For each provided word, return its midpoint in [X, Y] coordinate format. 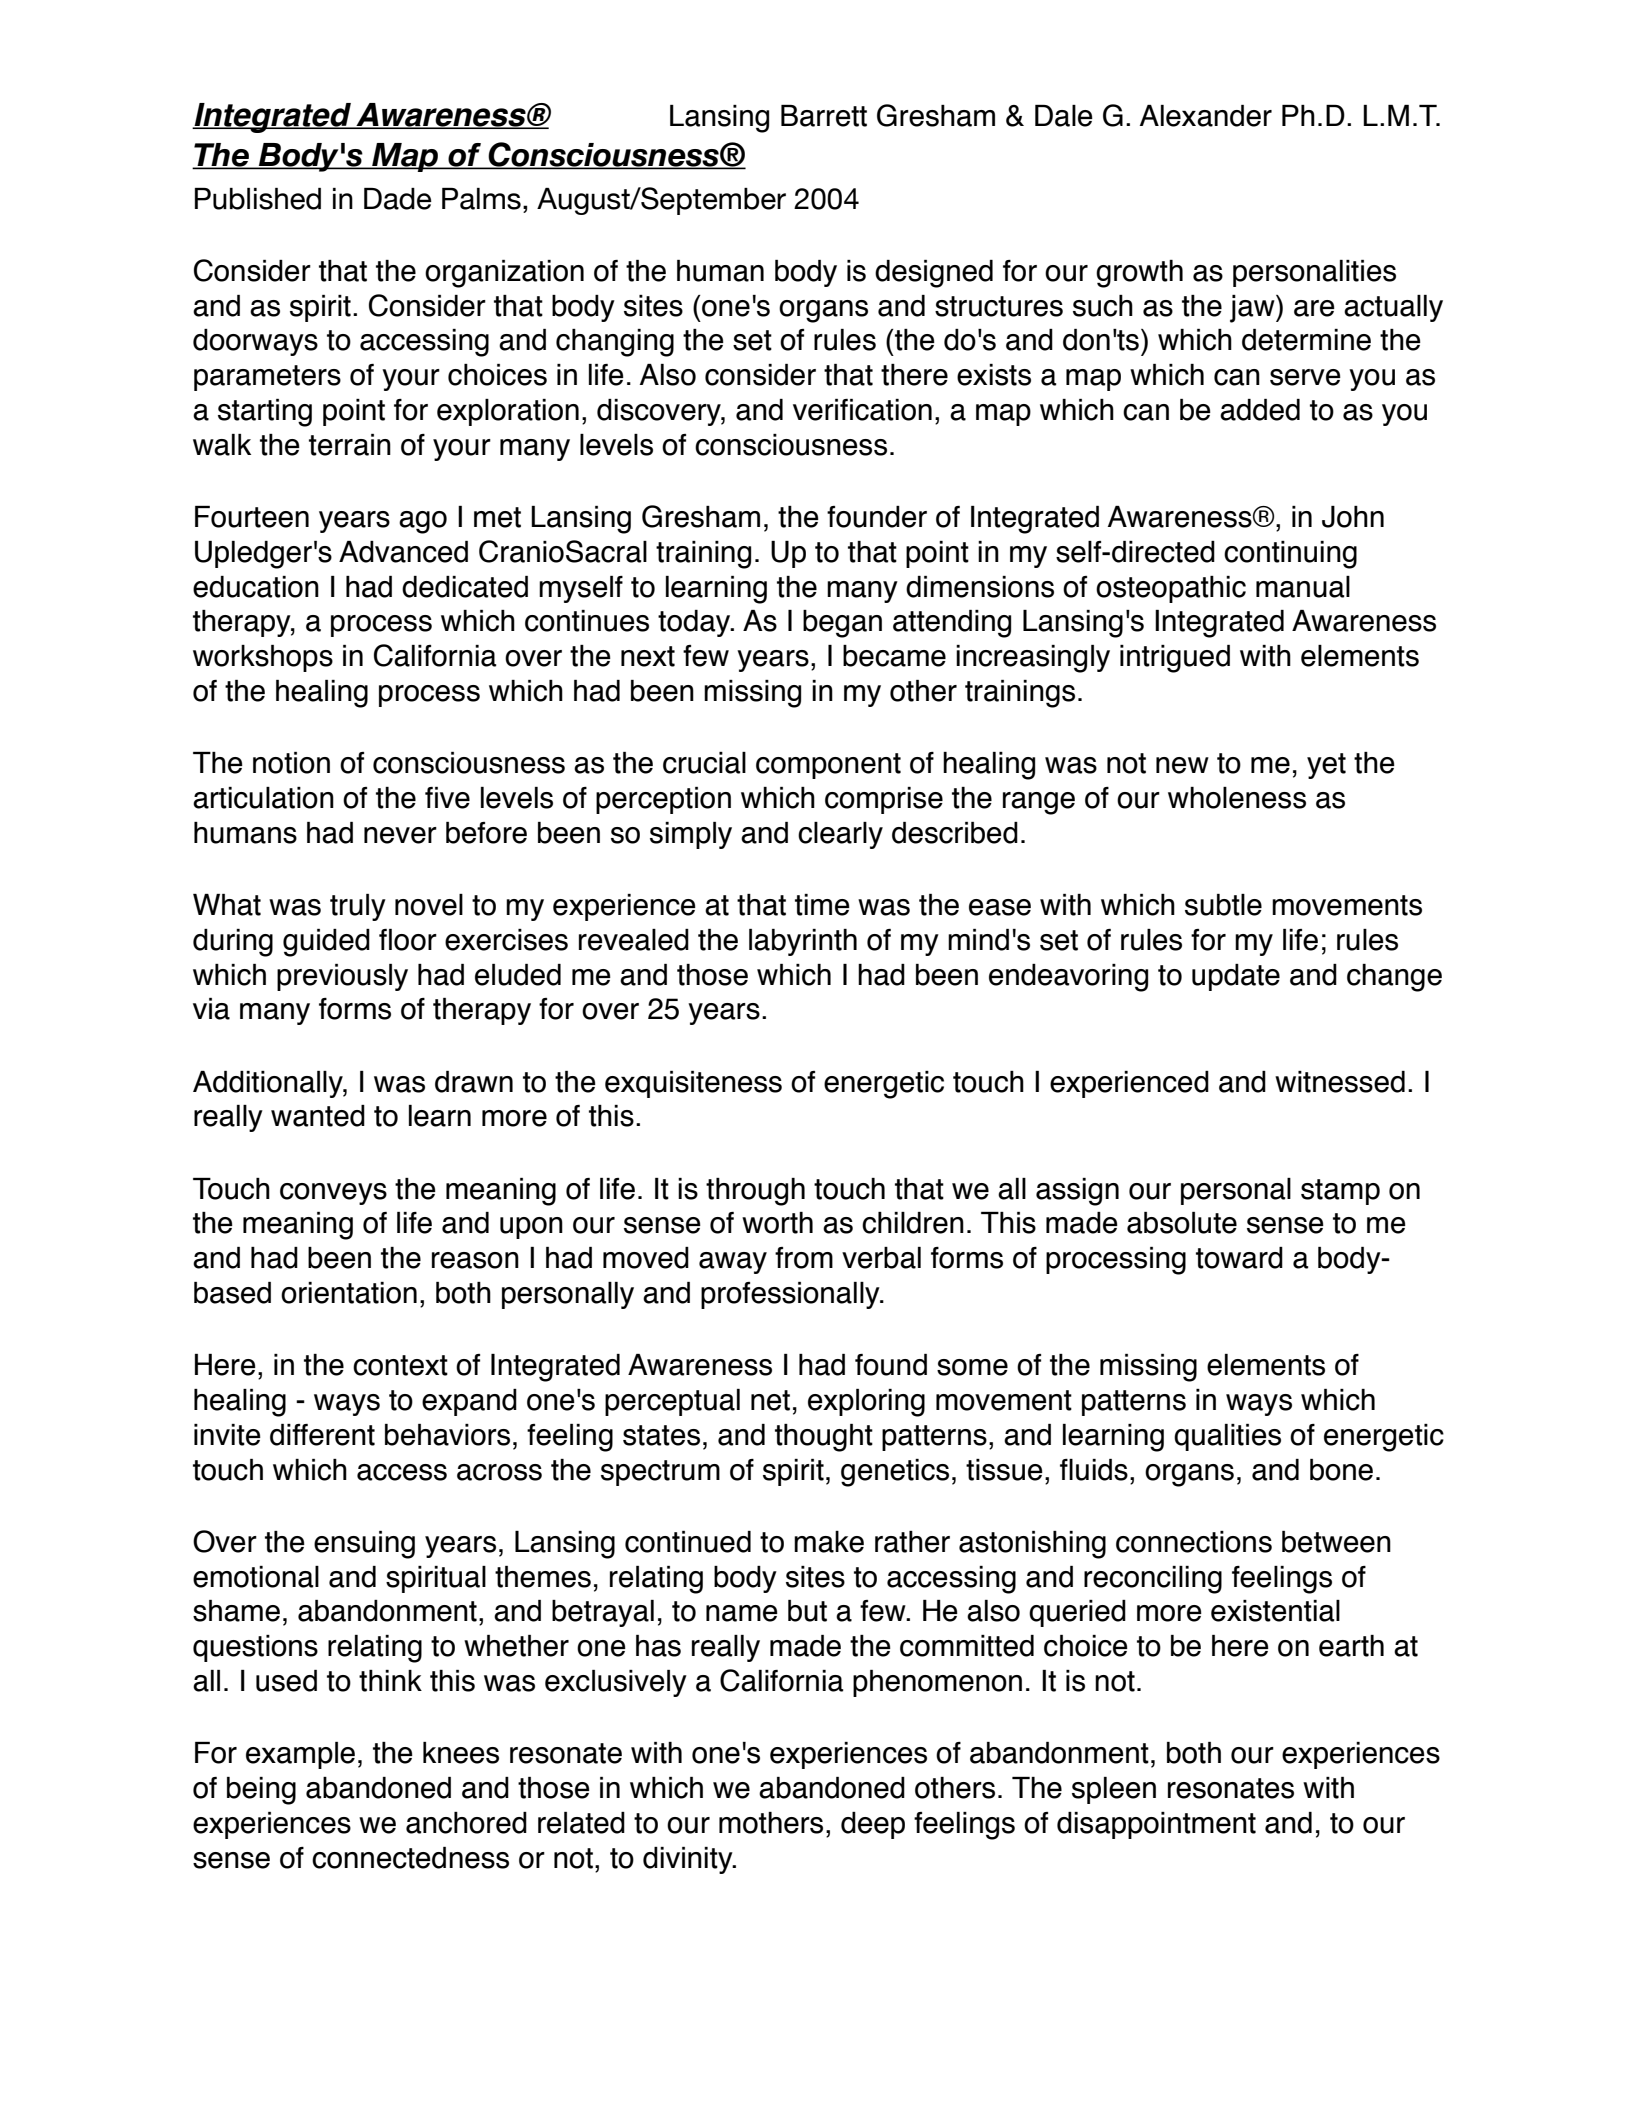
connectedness [410, 1858]
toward [1239, 1258]
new [1182, 765]
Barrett [824, 116]
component [828, 766]
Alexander [1206, 116]
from [804, 1258]
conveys [333, 1194]
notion [291, 763]
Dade [398, 199]
